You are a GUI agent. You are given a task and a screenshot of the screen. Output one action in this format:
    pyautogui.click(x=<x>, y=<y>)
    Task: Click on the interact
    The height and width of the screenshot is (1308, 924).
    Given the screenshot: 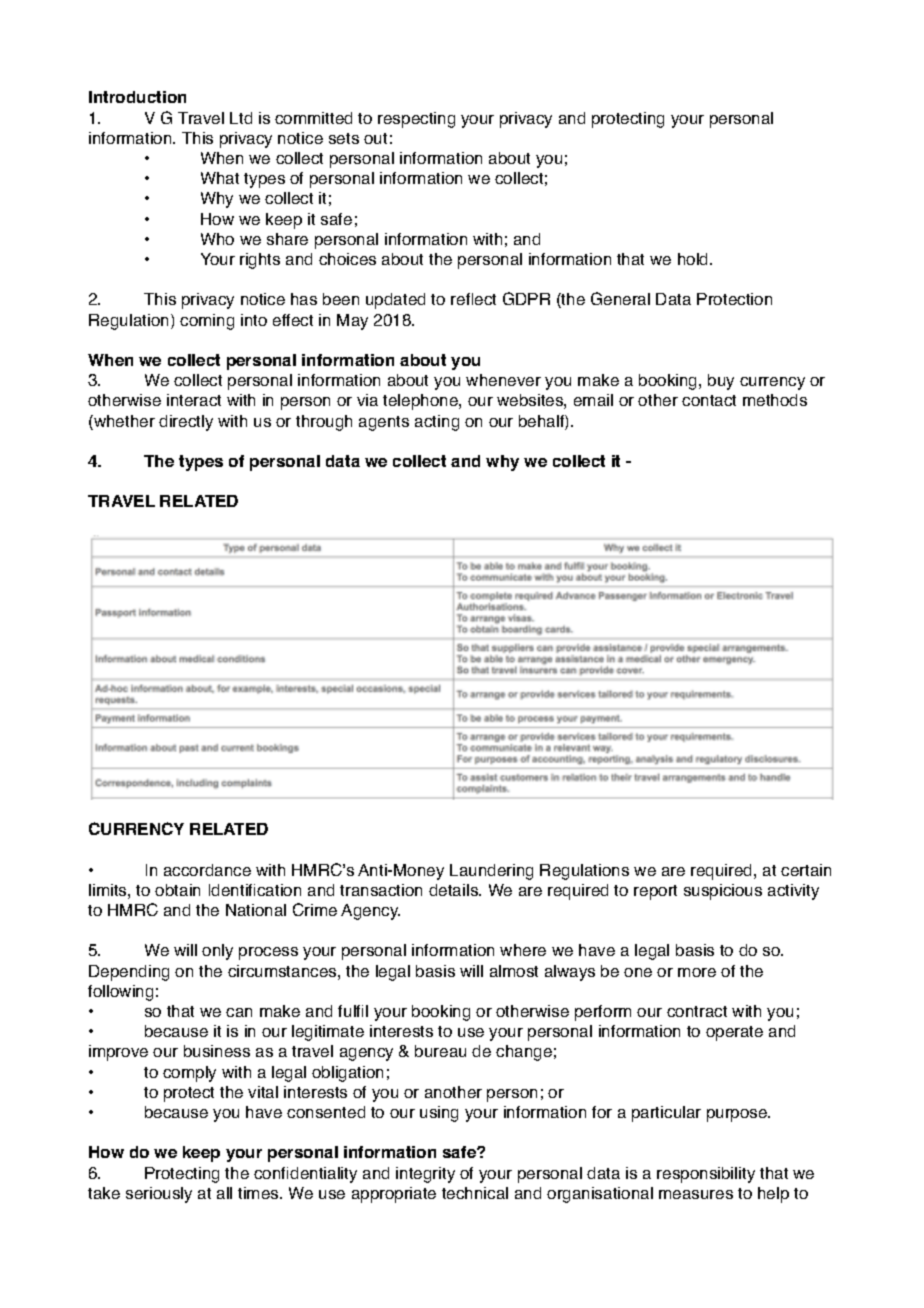 What is the action you would take?
    pyautogui.click(x=194, y=400)
